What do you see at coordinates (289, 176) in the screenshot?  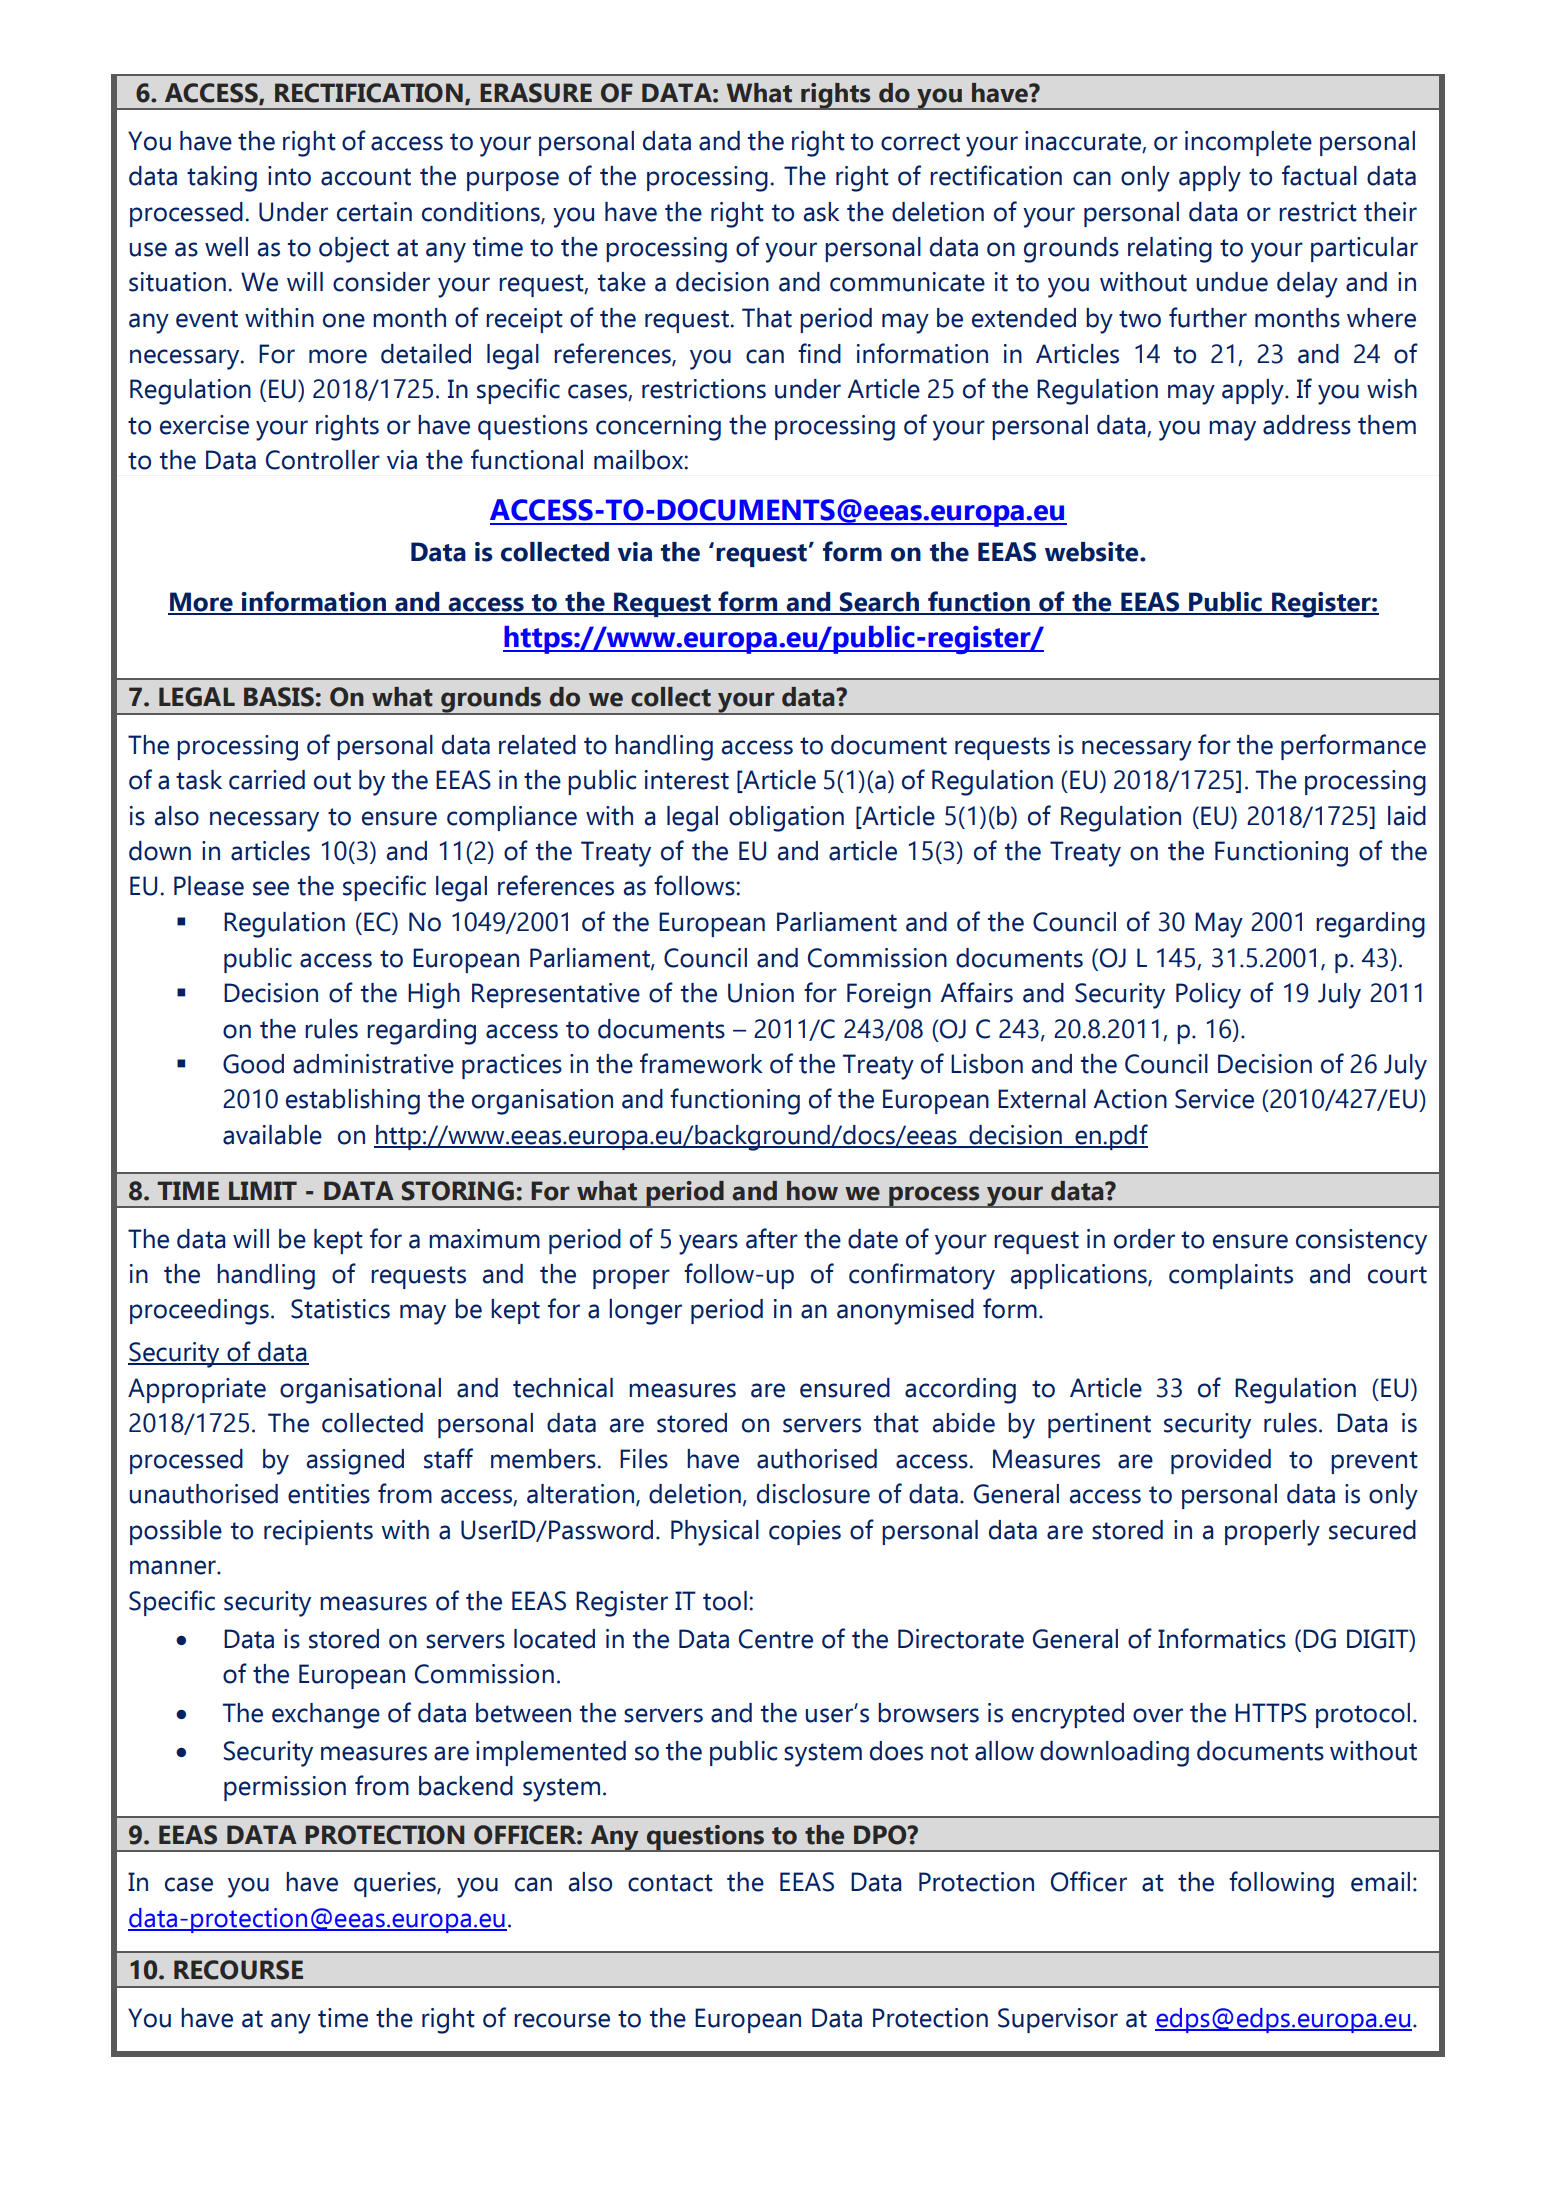 I see `into` at bounding box center [289, 176].
